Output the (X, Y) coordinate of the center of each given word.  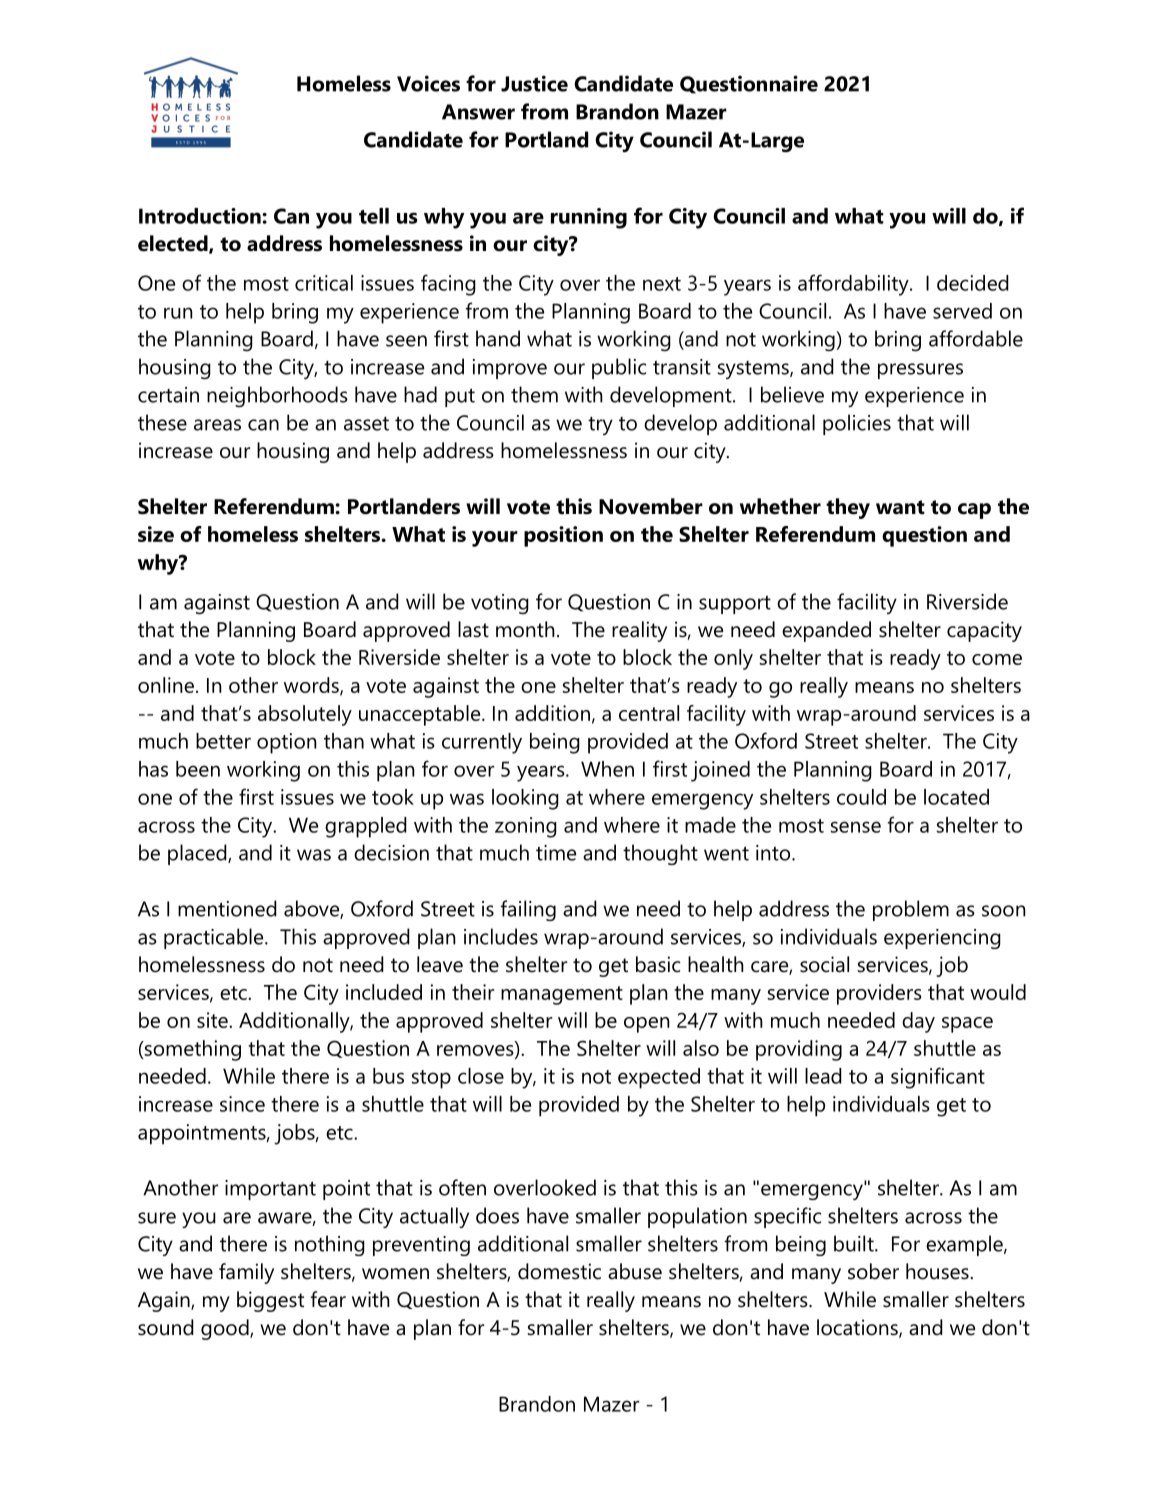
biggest (270, 1301)
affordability (854, 285)
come (997, 659)
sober (873, 1271)
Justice (534, 83)
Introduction (201, 216)
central (649, 713)
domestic (559, 1271)
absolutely (305, 715)
